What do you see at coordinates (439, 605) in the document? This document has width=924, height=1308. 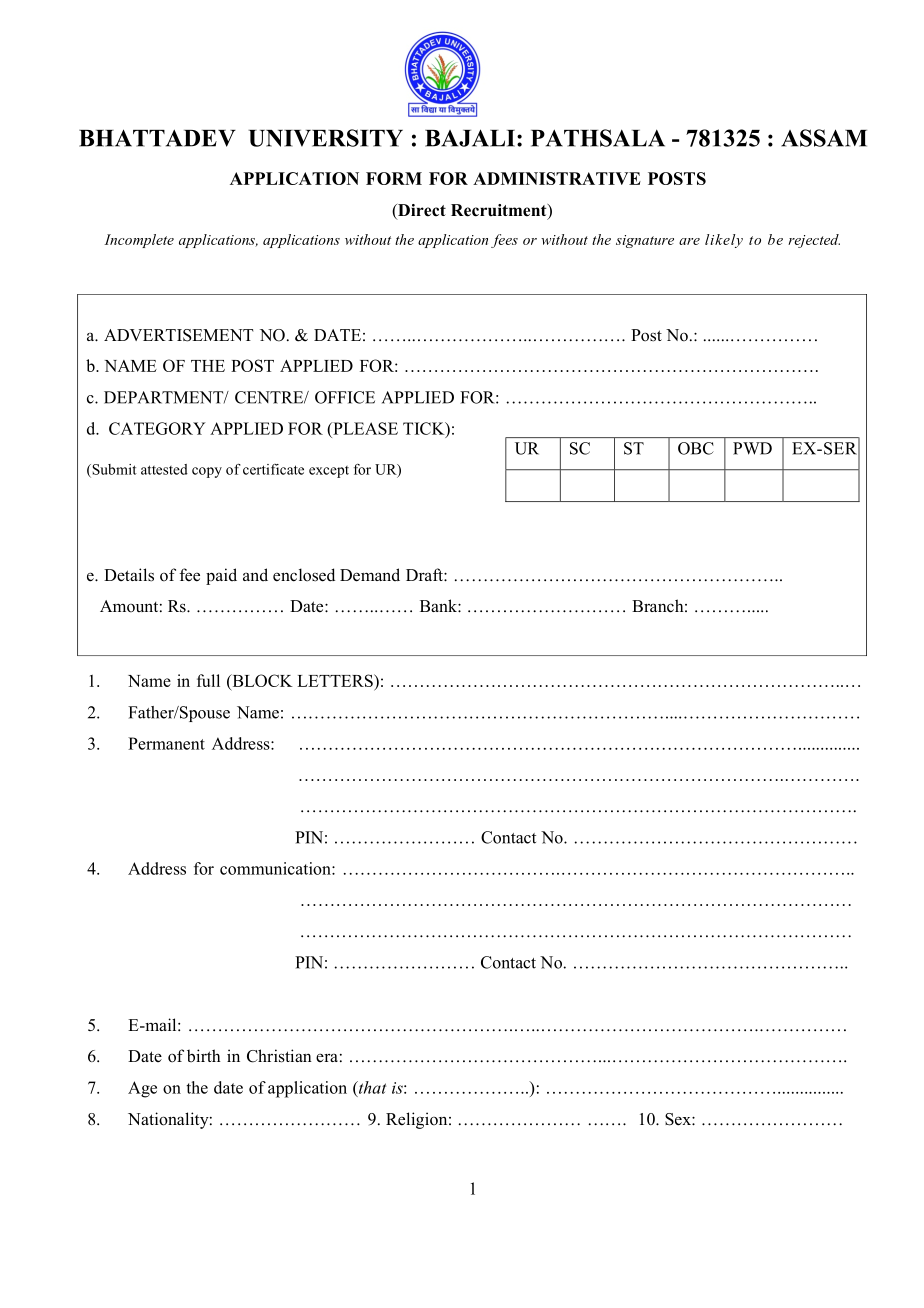 I see `Bank` at bounding box center [439, 605].
